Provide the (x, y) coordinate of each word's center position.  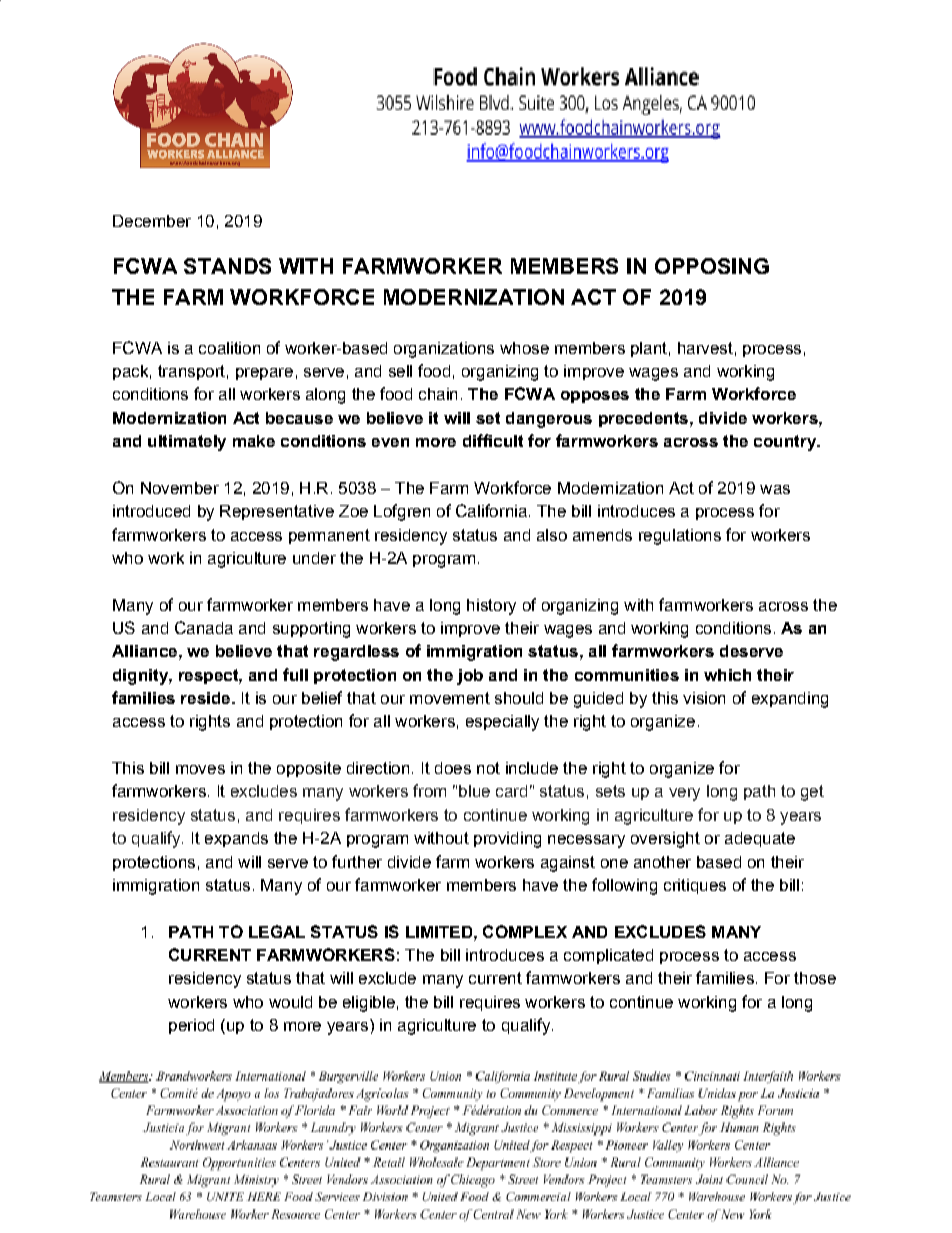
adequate (760, 839)
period (191, 1026)
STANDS (227, 266)
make (254, 441)
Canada (204, 627)
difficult (493, 440)
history (491, 607)
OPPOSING (712, 266)
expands (236, 839)
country (786, 443)
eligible (369, 1004)
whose (524, 348)
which (727, 675)
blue (474, 791)
